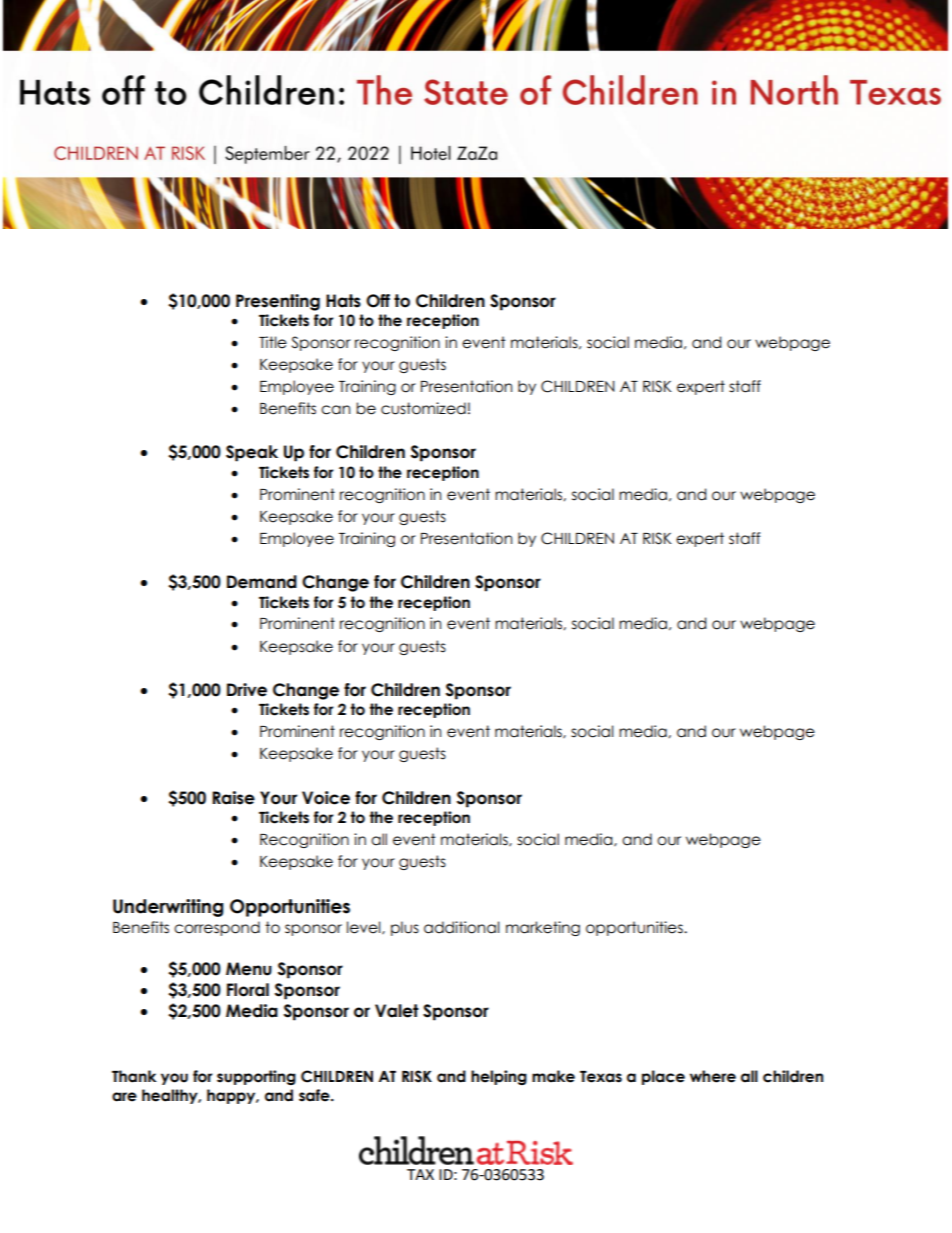 The height and width of the screenshot is (1233, 952). What do you see at coordinates (420, 1174) in the screenshot?
I see `TAX` at bounding box center [420, 1174].
